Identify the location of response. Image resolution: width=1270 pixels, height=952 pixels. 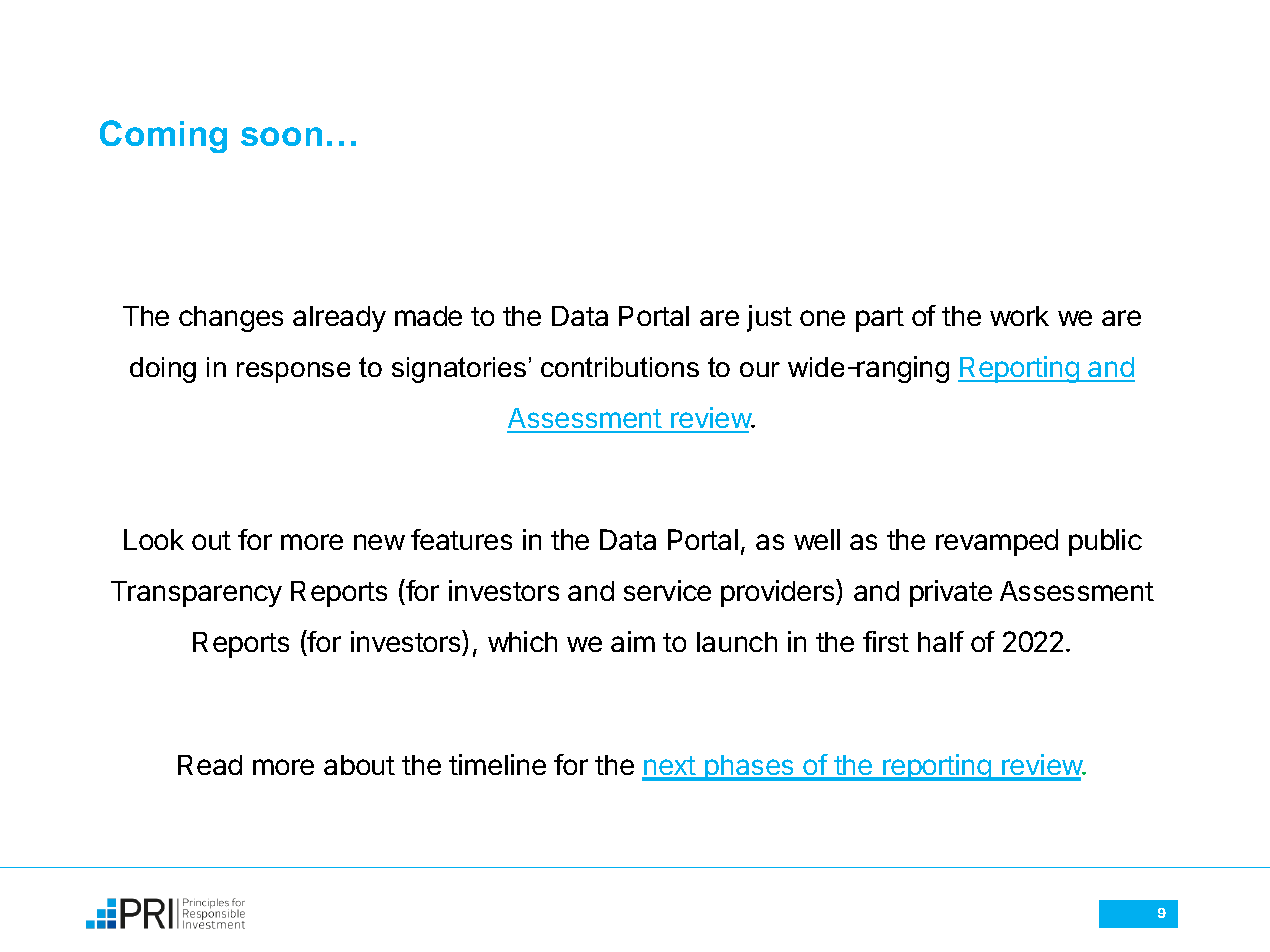
(293, 372).
